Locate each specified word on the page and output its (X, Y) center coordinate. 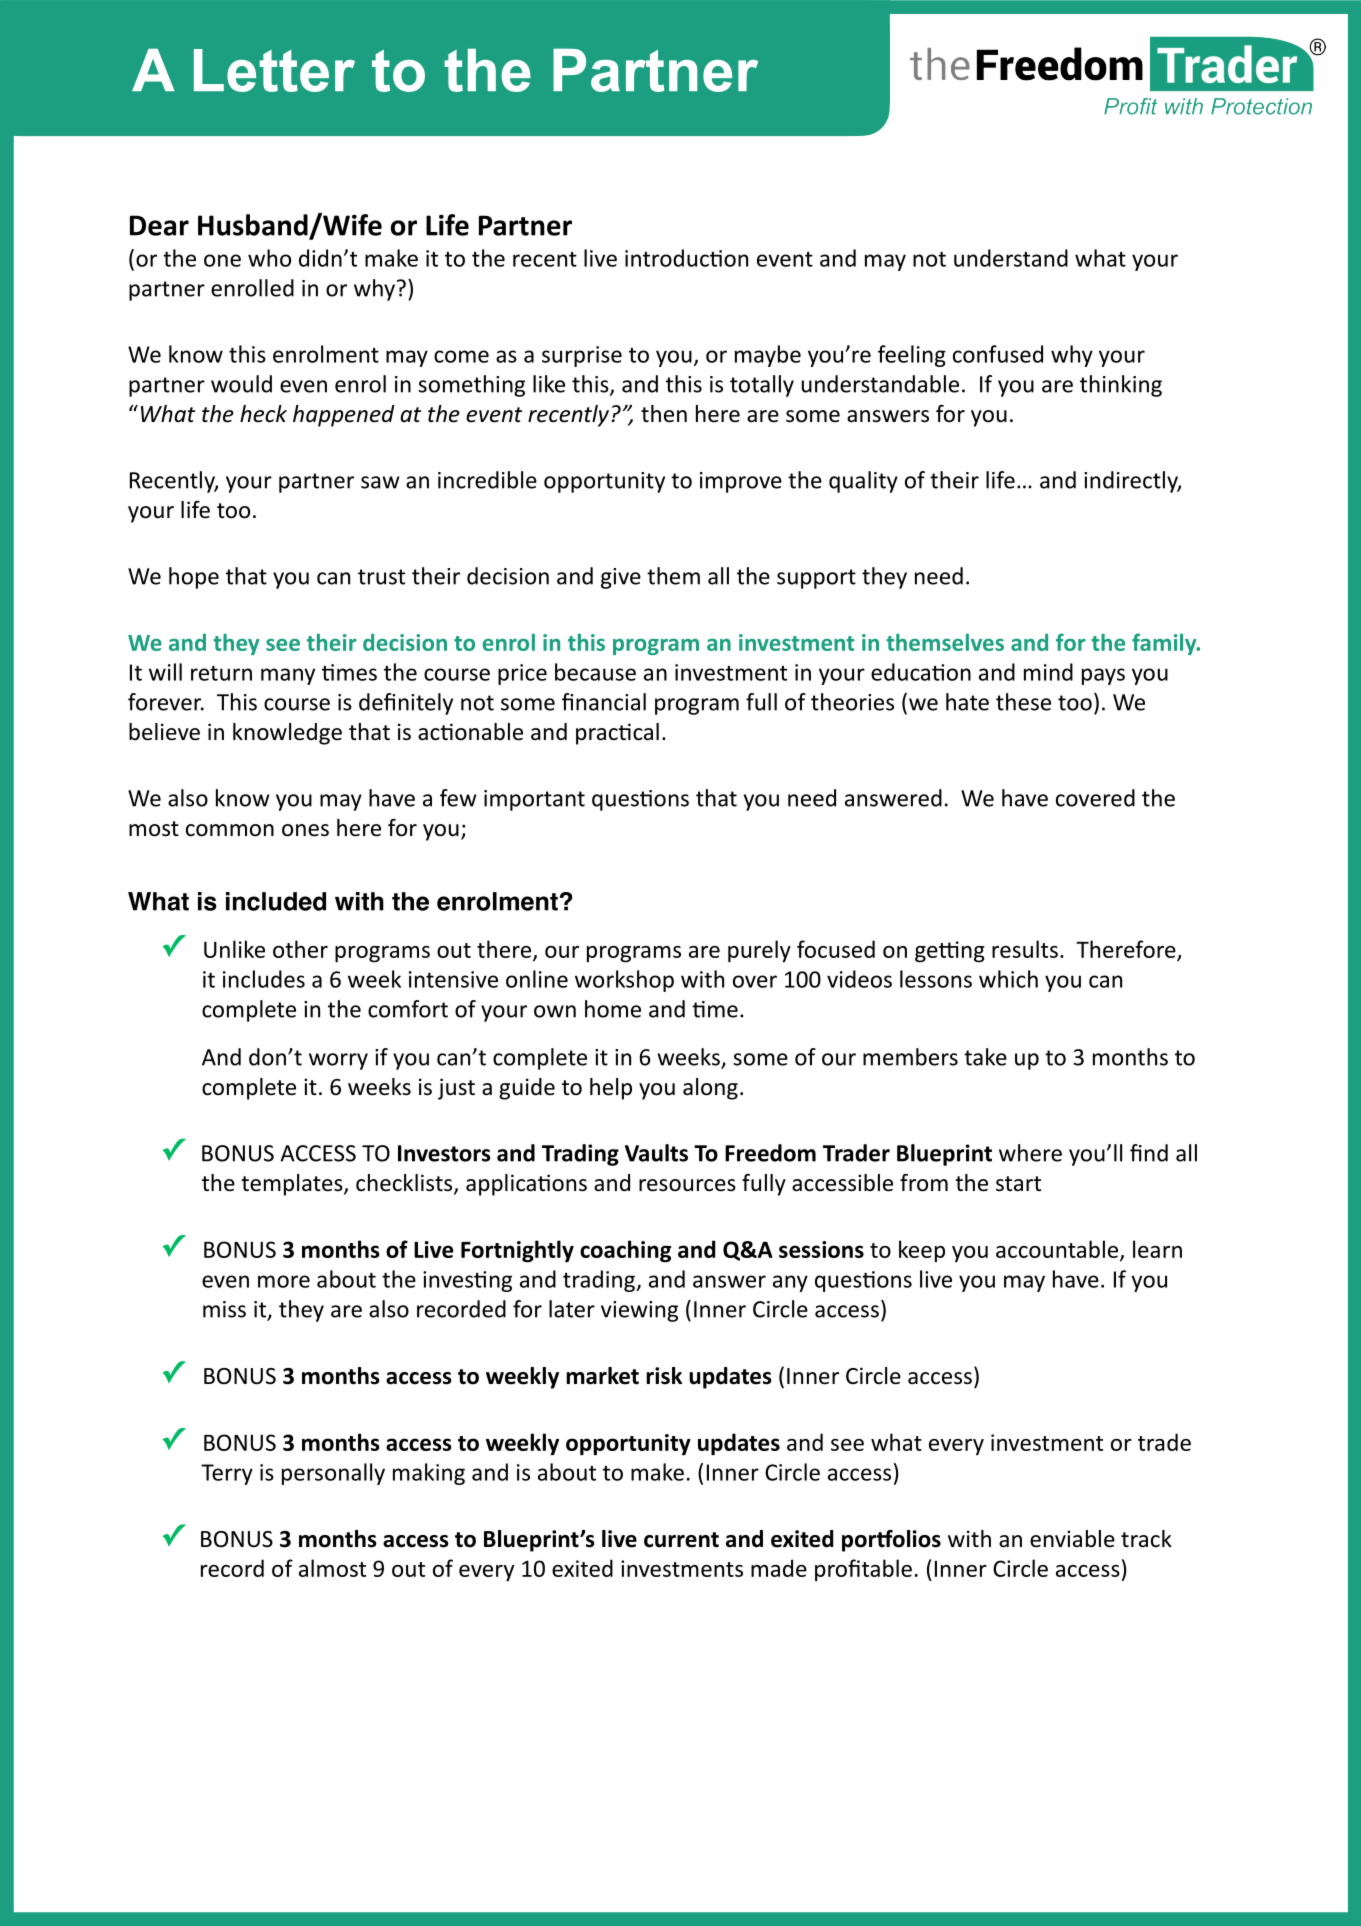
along (710, 1089)
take (985, 1057)
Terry (227, 1474)
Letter (274, 70)
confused (998, 354)
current (681, 1540)
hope (194, 578)
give (621, 578)
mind (1048, 672)
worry (338, 1061)
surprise (582, 356)
